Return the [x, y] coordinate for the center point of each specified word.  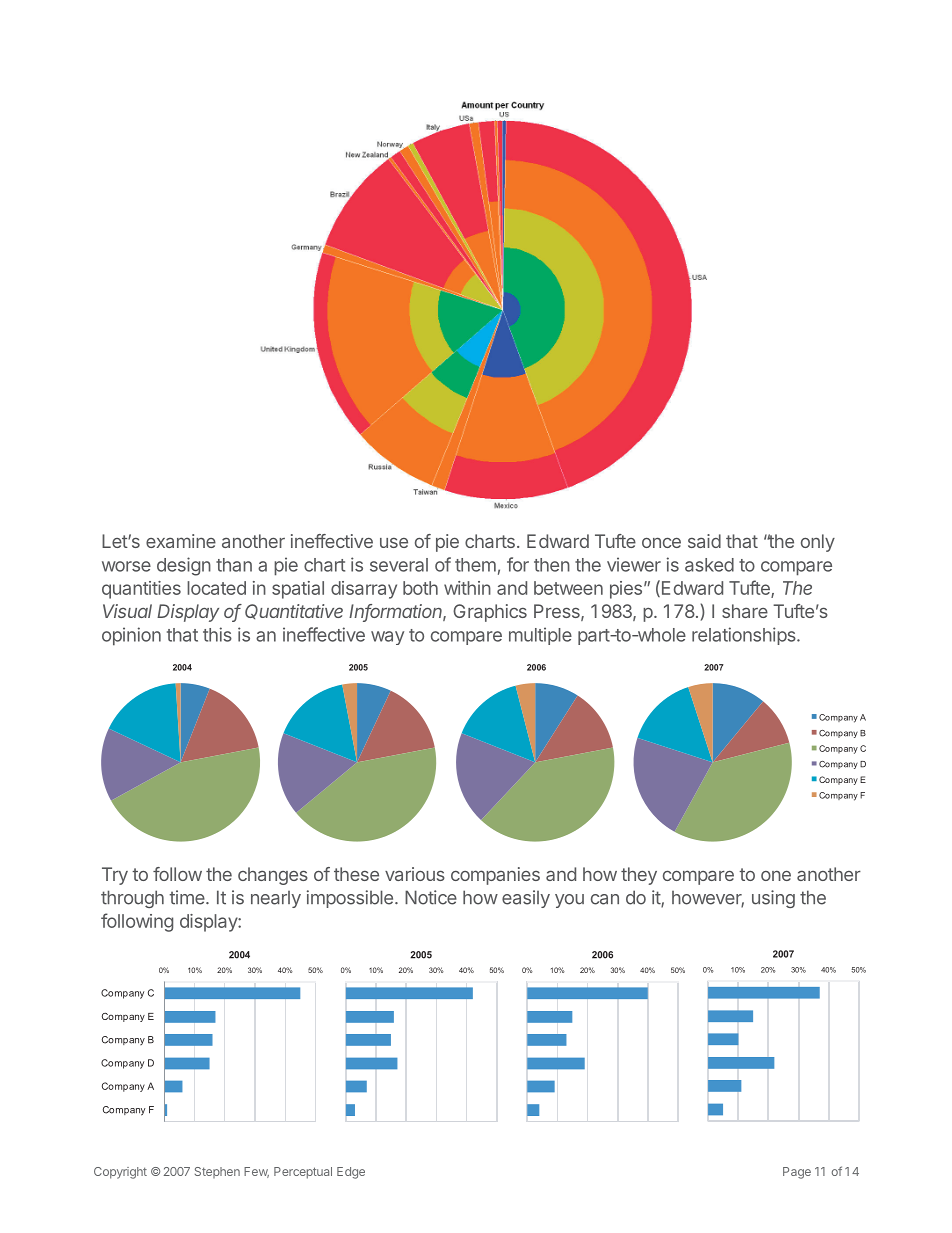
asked [709, 565]
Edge [351, 1173]
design [184, 566]
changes [273, 876]
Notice [431, 897]
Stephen [217, 1172]
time [188, 897]
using [773, 899]
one [776, 876]
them [475, 565]
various [415, 874]
